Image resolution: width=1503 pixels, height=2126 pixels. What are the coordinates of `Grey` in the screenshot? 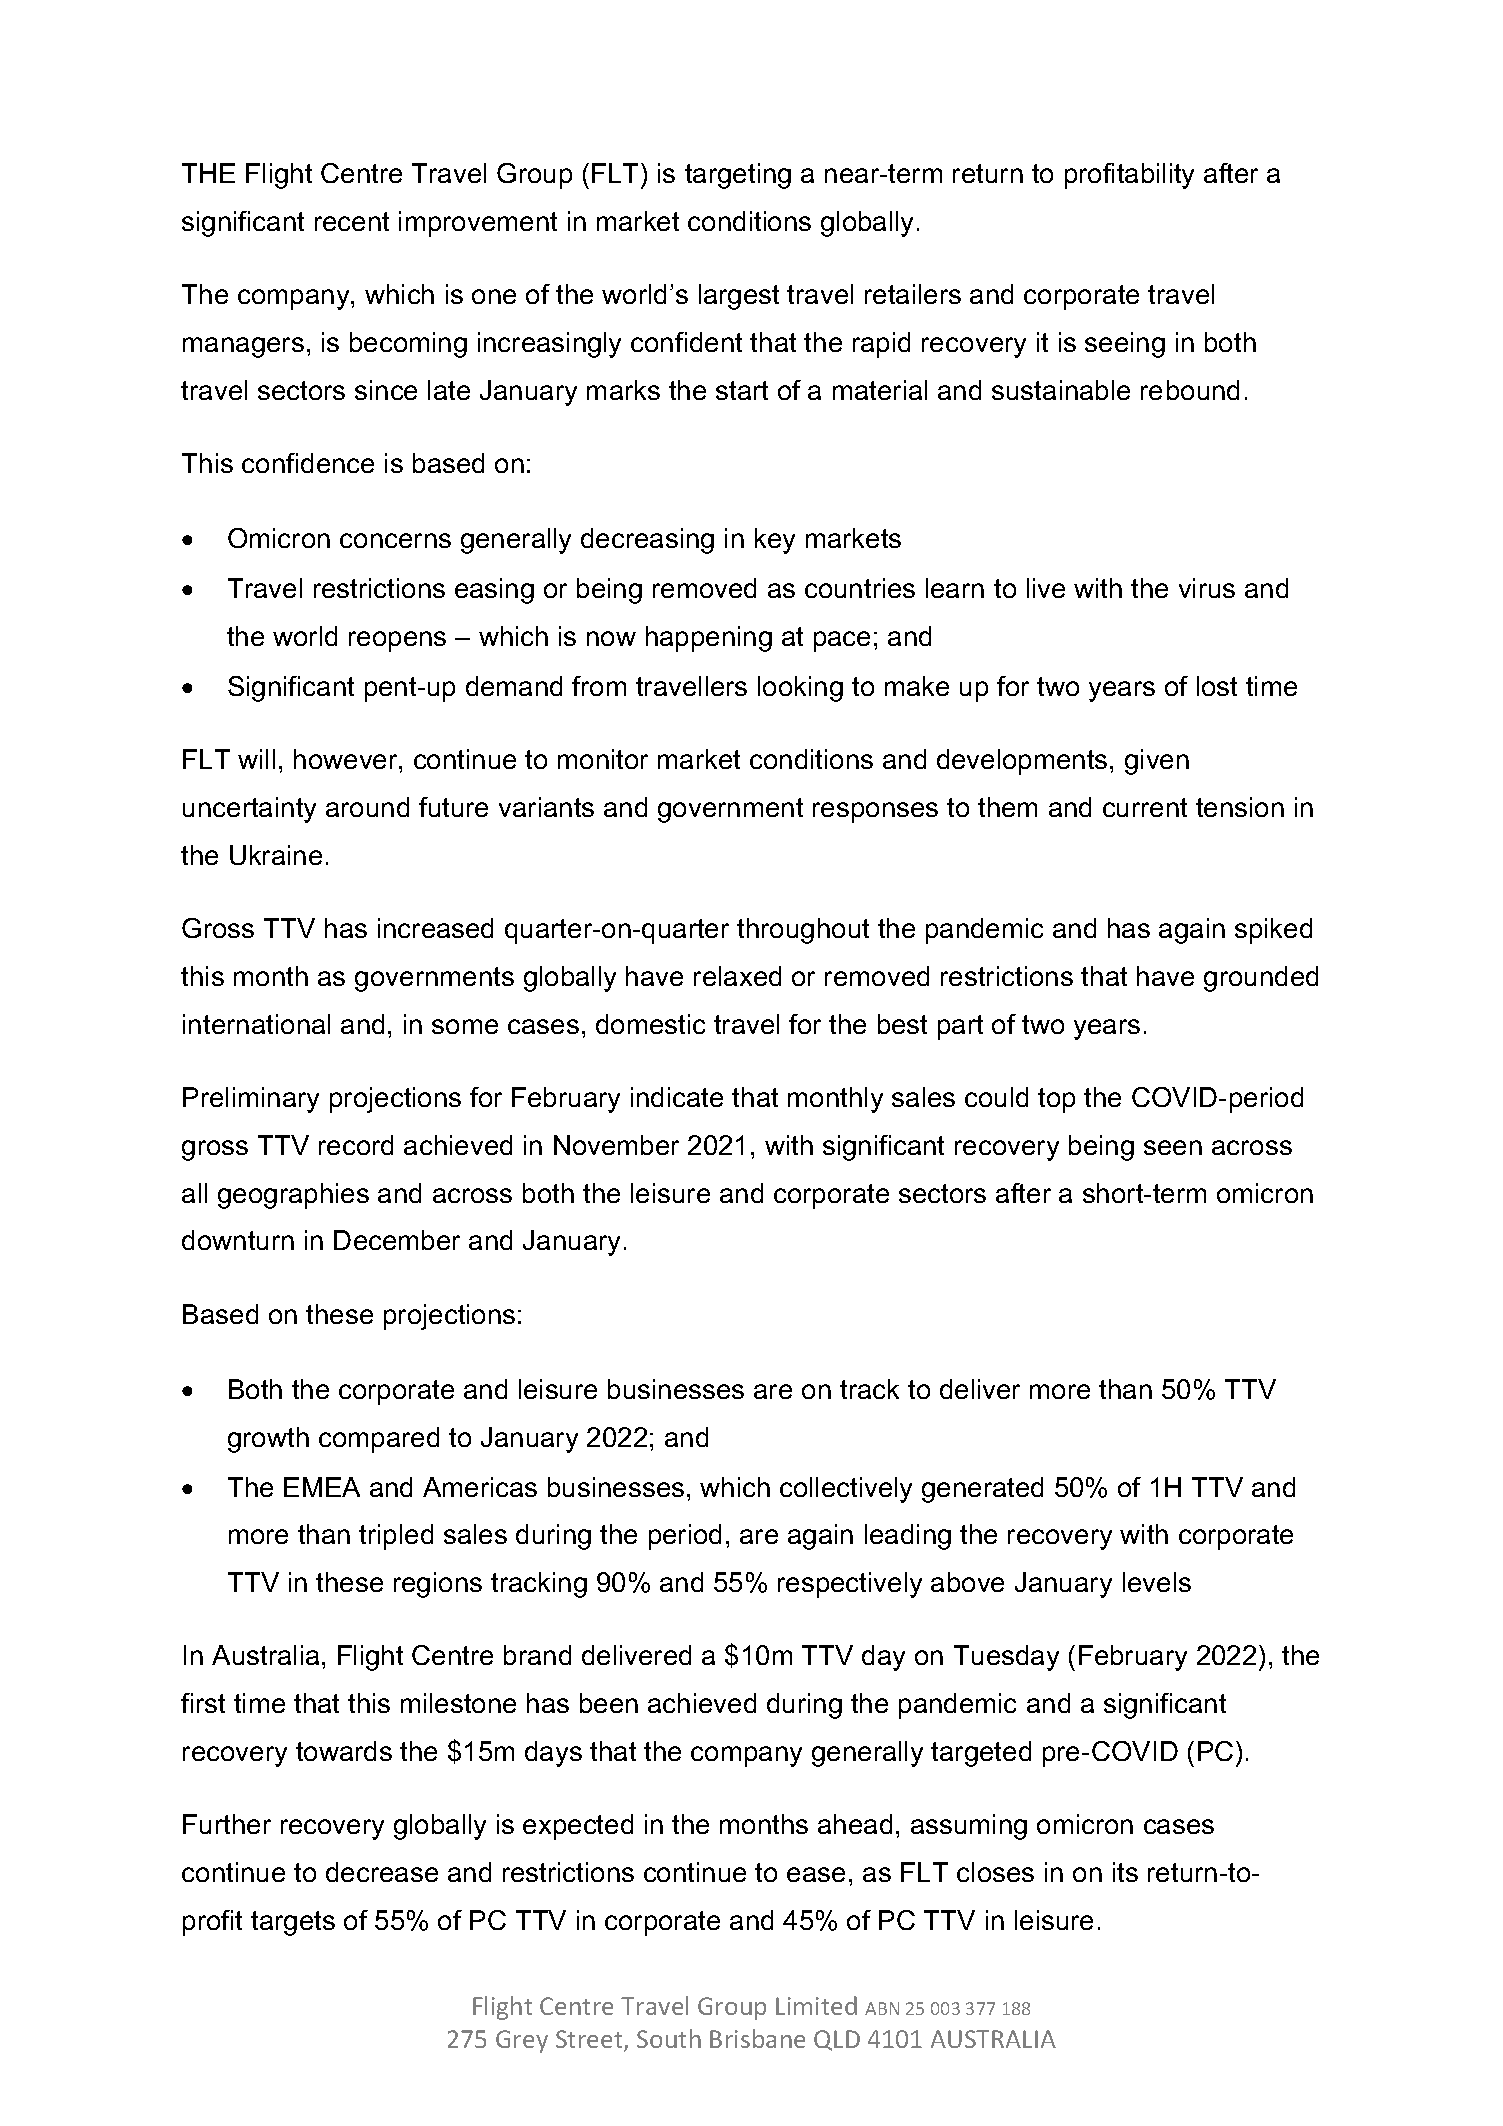 It's located at (522, 2041).
